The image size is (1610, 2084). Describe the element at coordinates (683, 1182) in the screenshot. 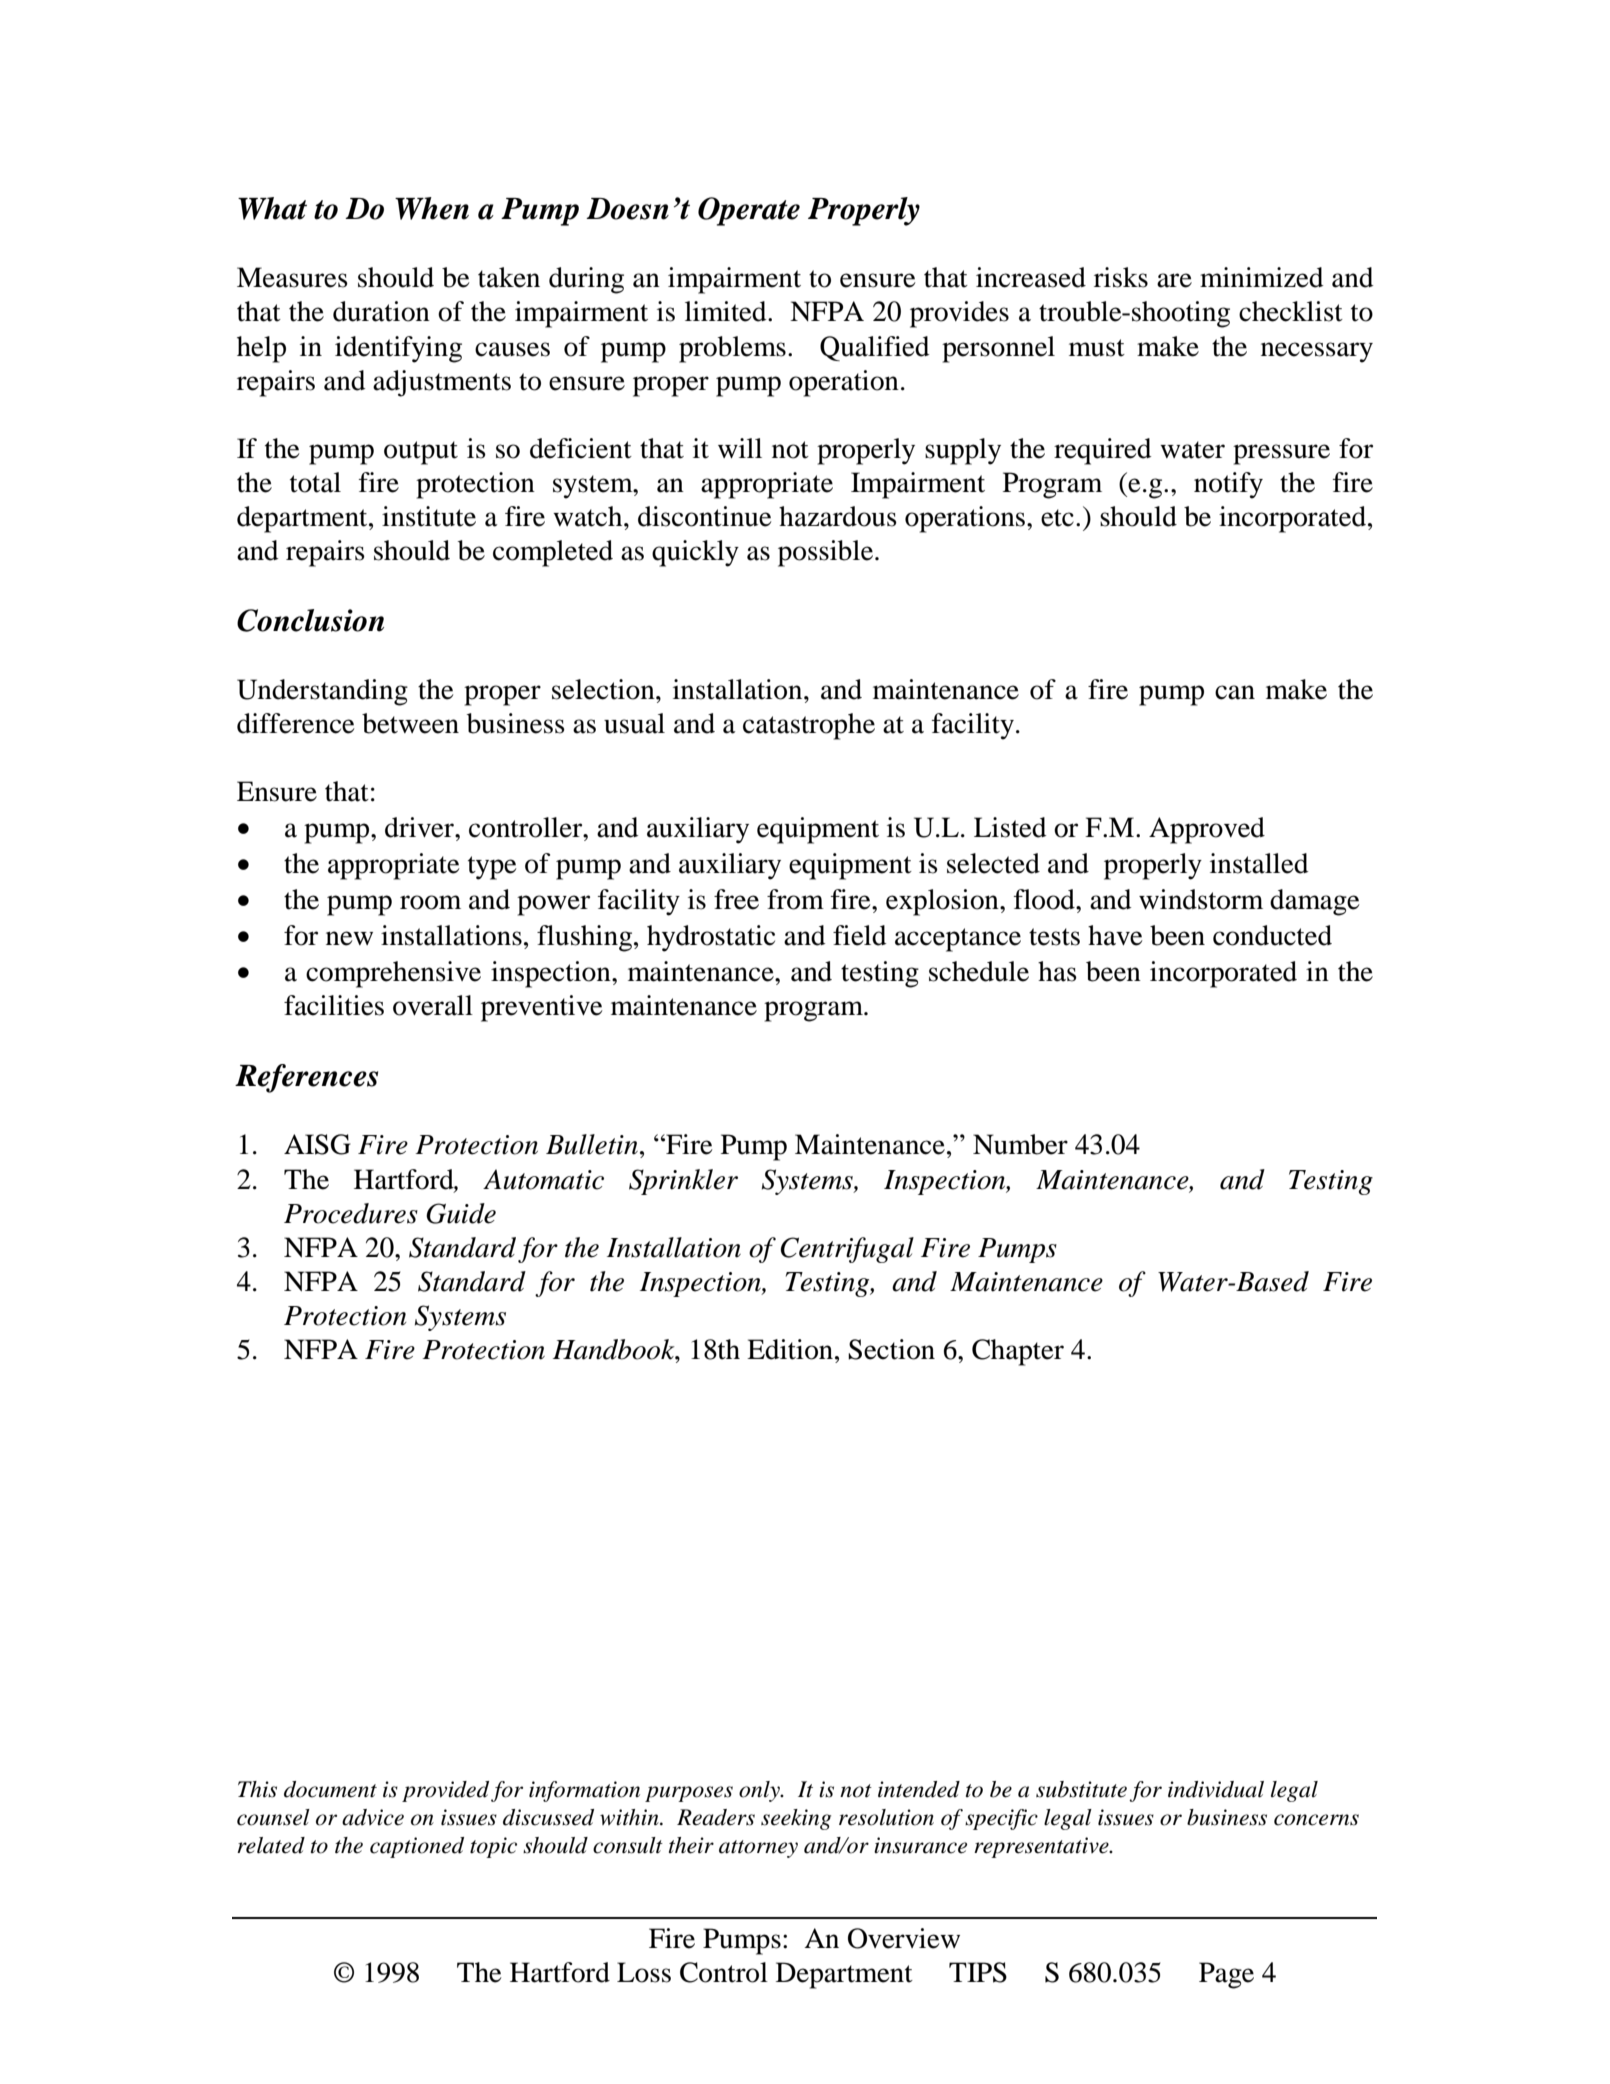

I see `Sprinkler` at that location.
